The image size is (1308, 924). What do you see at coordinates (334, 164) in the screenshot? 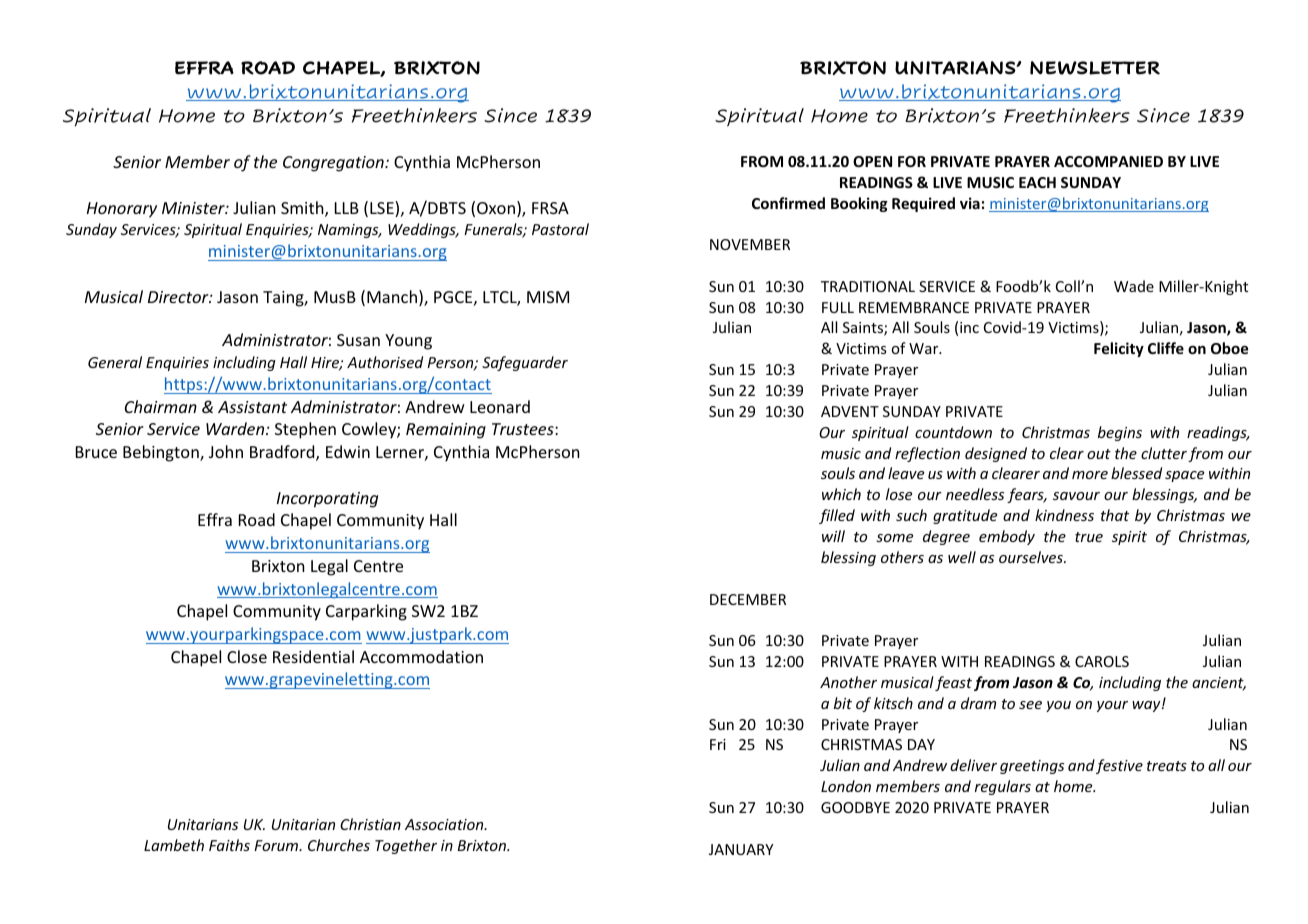
I see `Congregation` at bounding box center [334, 164].
